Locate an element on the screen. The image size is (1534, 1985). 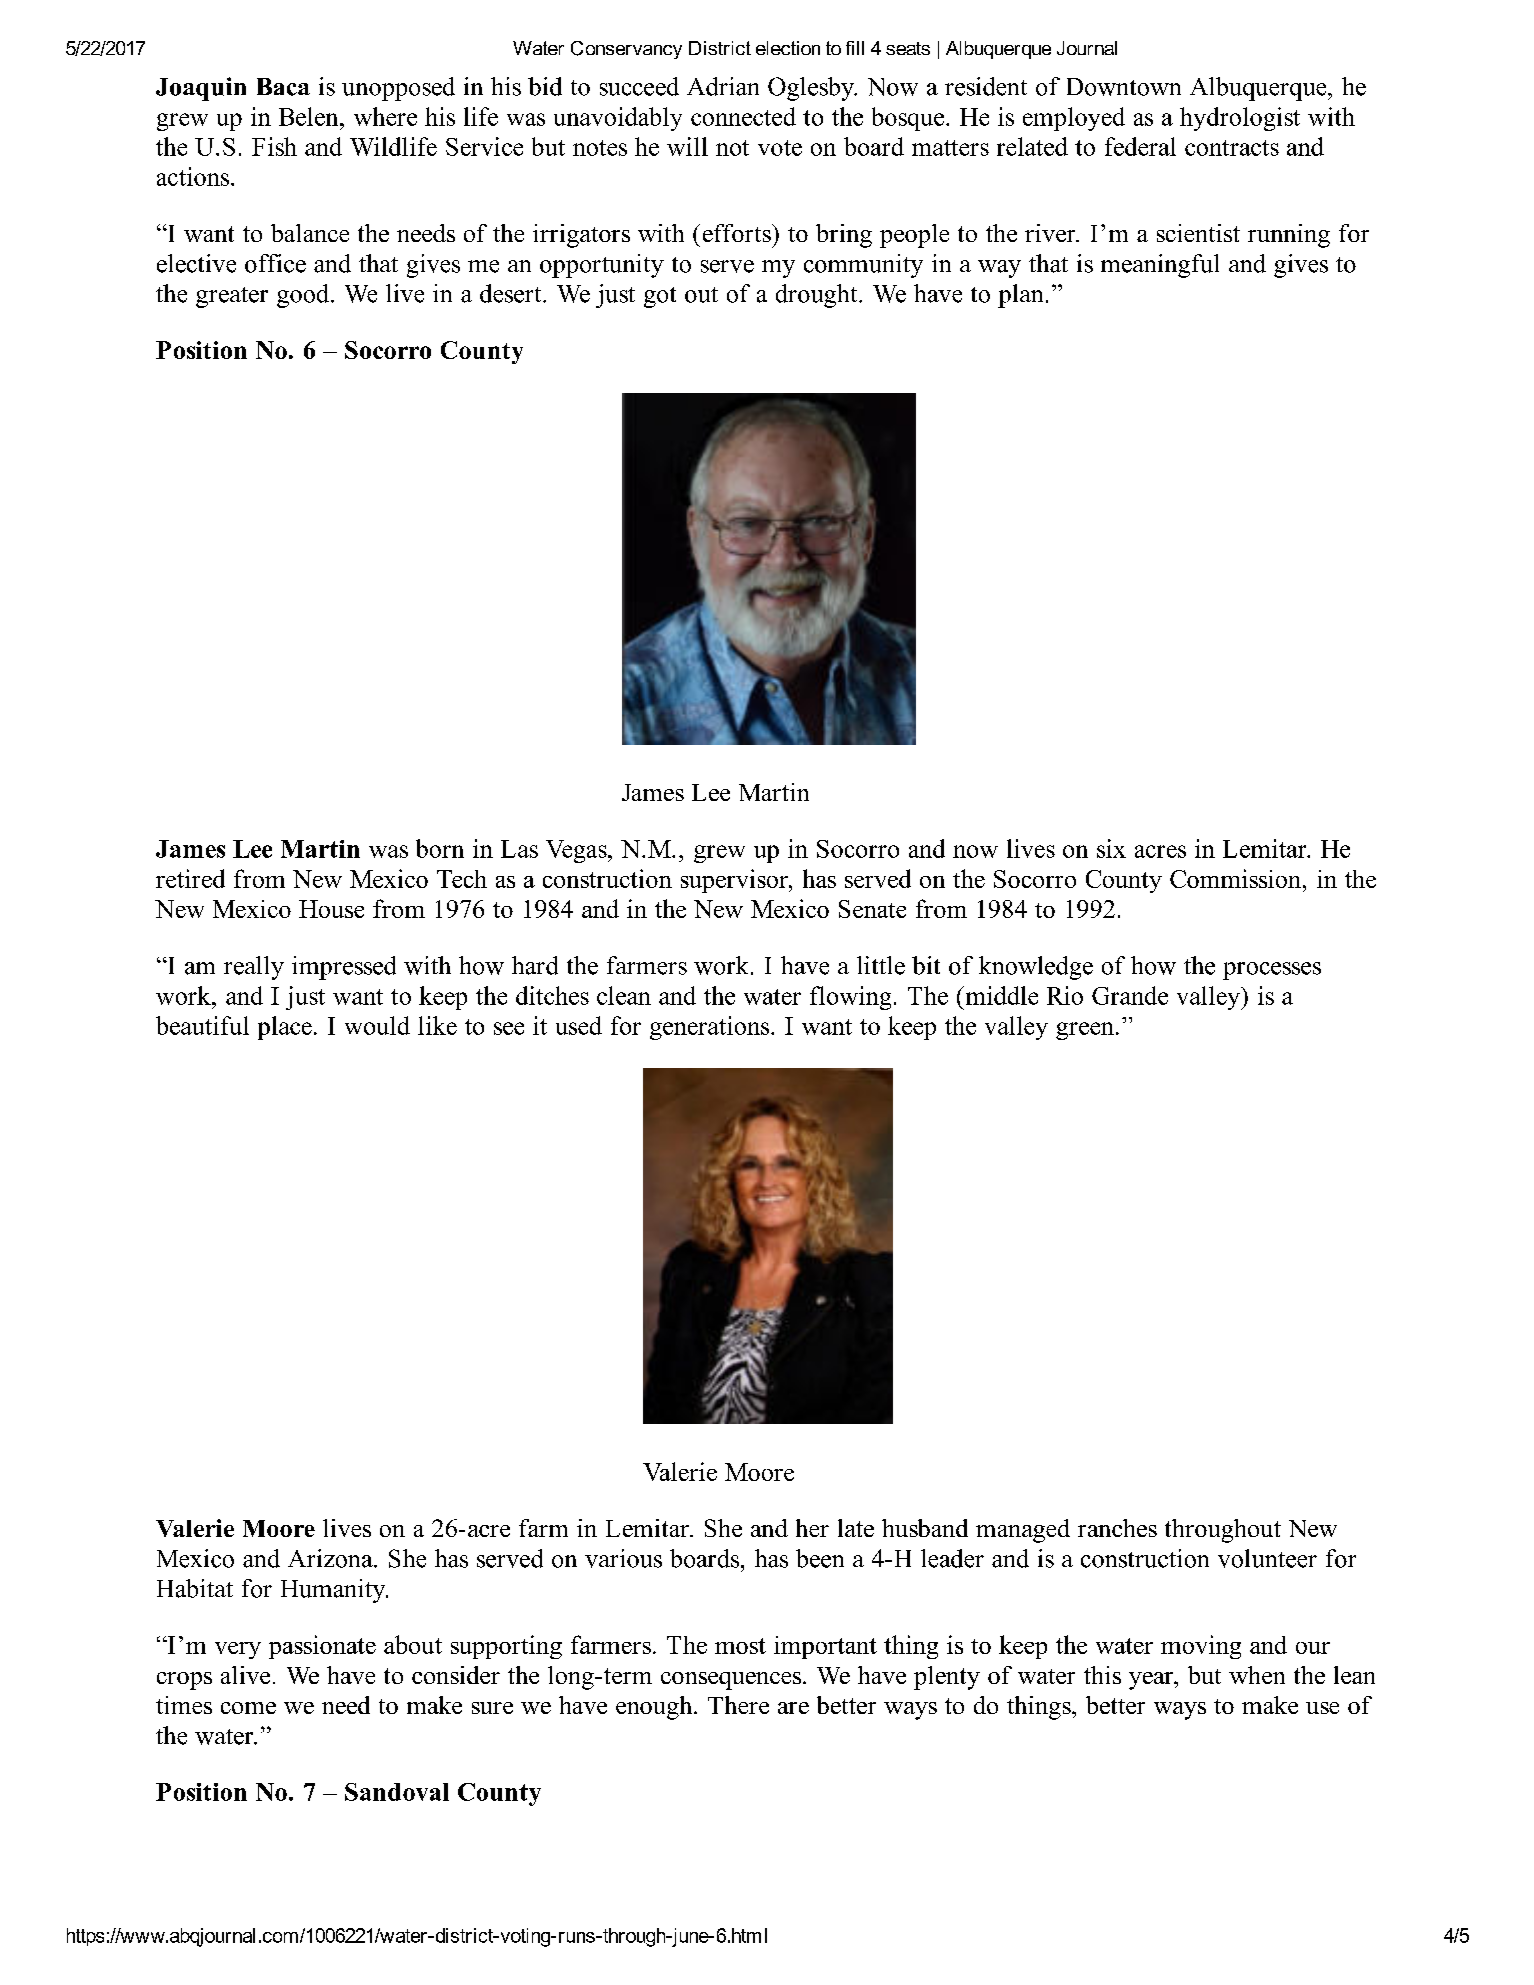
ranches is located at coordinates (1117, 1528).
